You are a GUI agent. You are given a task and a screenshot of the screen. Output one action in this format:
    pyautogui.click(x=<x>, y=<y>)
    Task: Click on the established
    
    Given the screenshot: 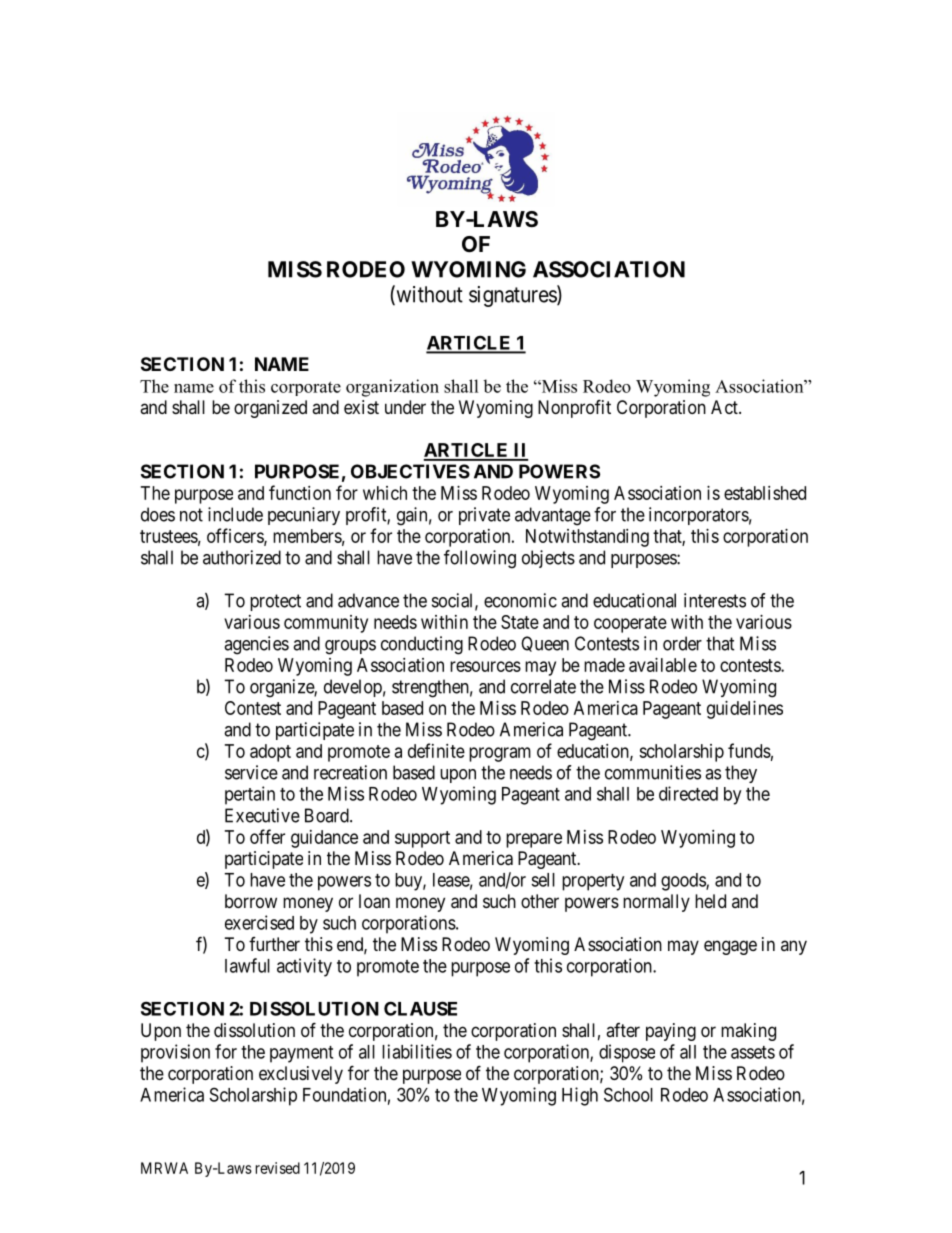 What is the action you would take?
    pyautogui.click(x=765, y=493)
